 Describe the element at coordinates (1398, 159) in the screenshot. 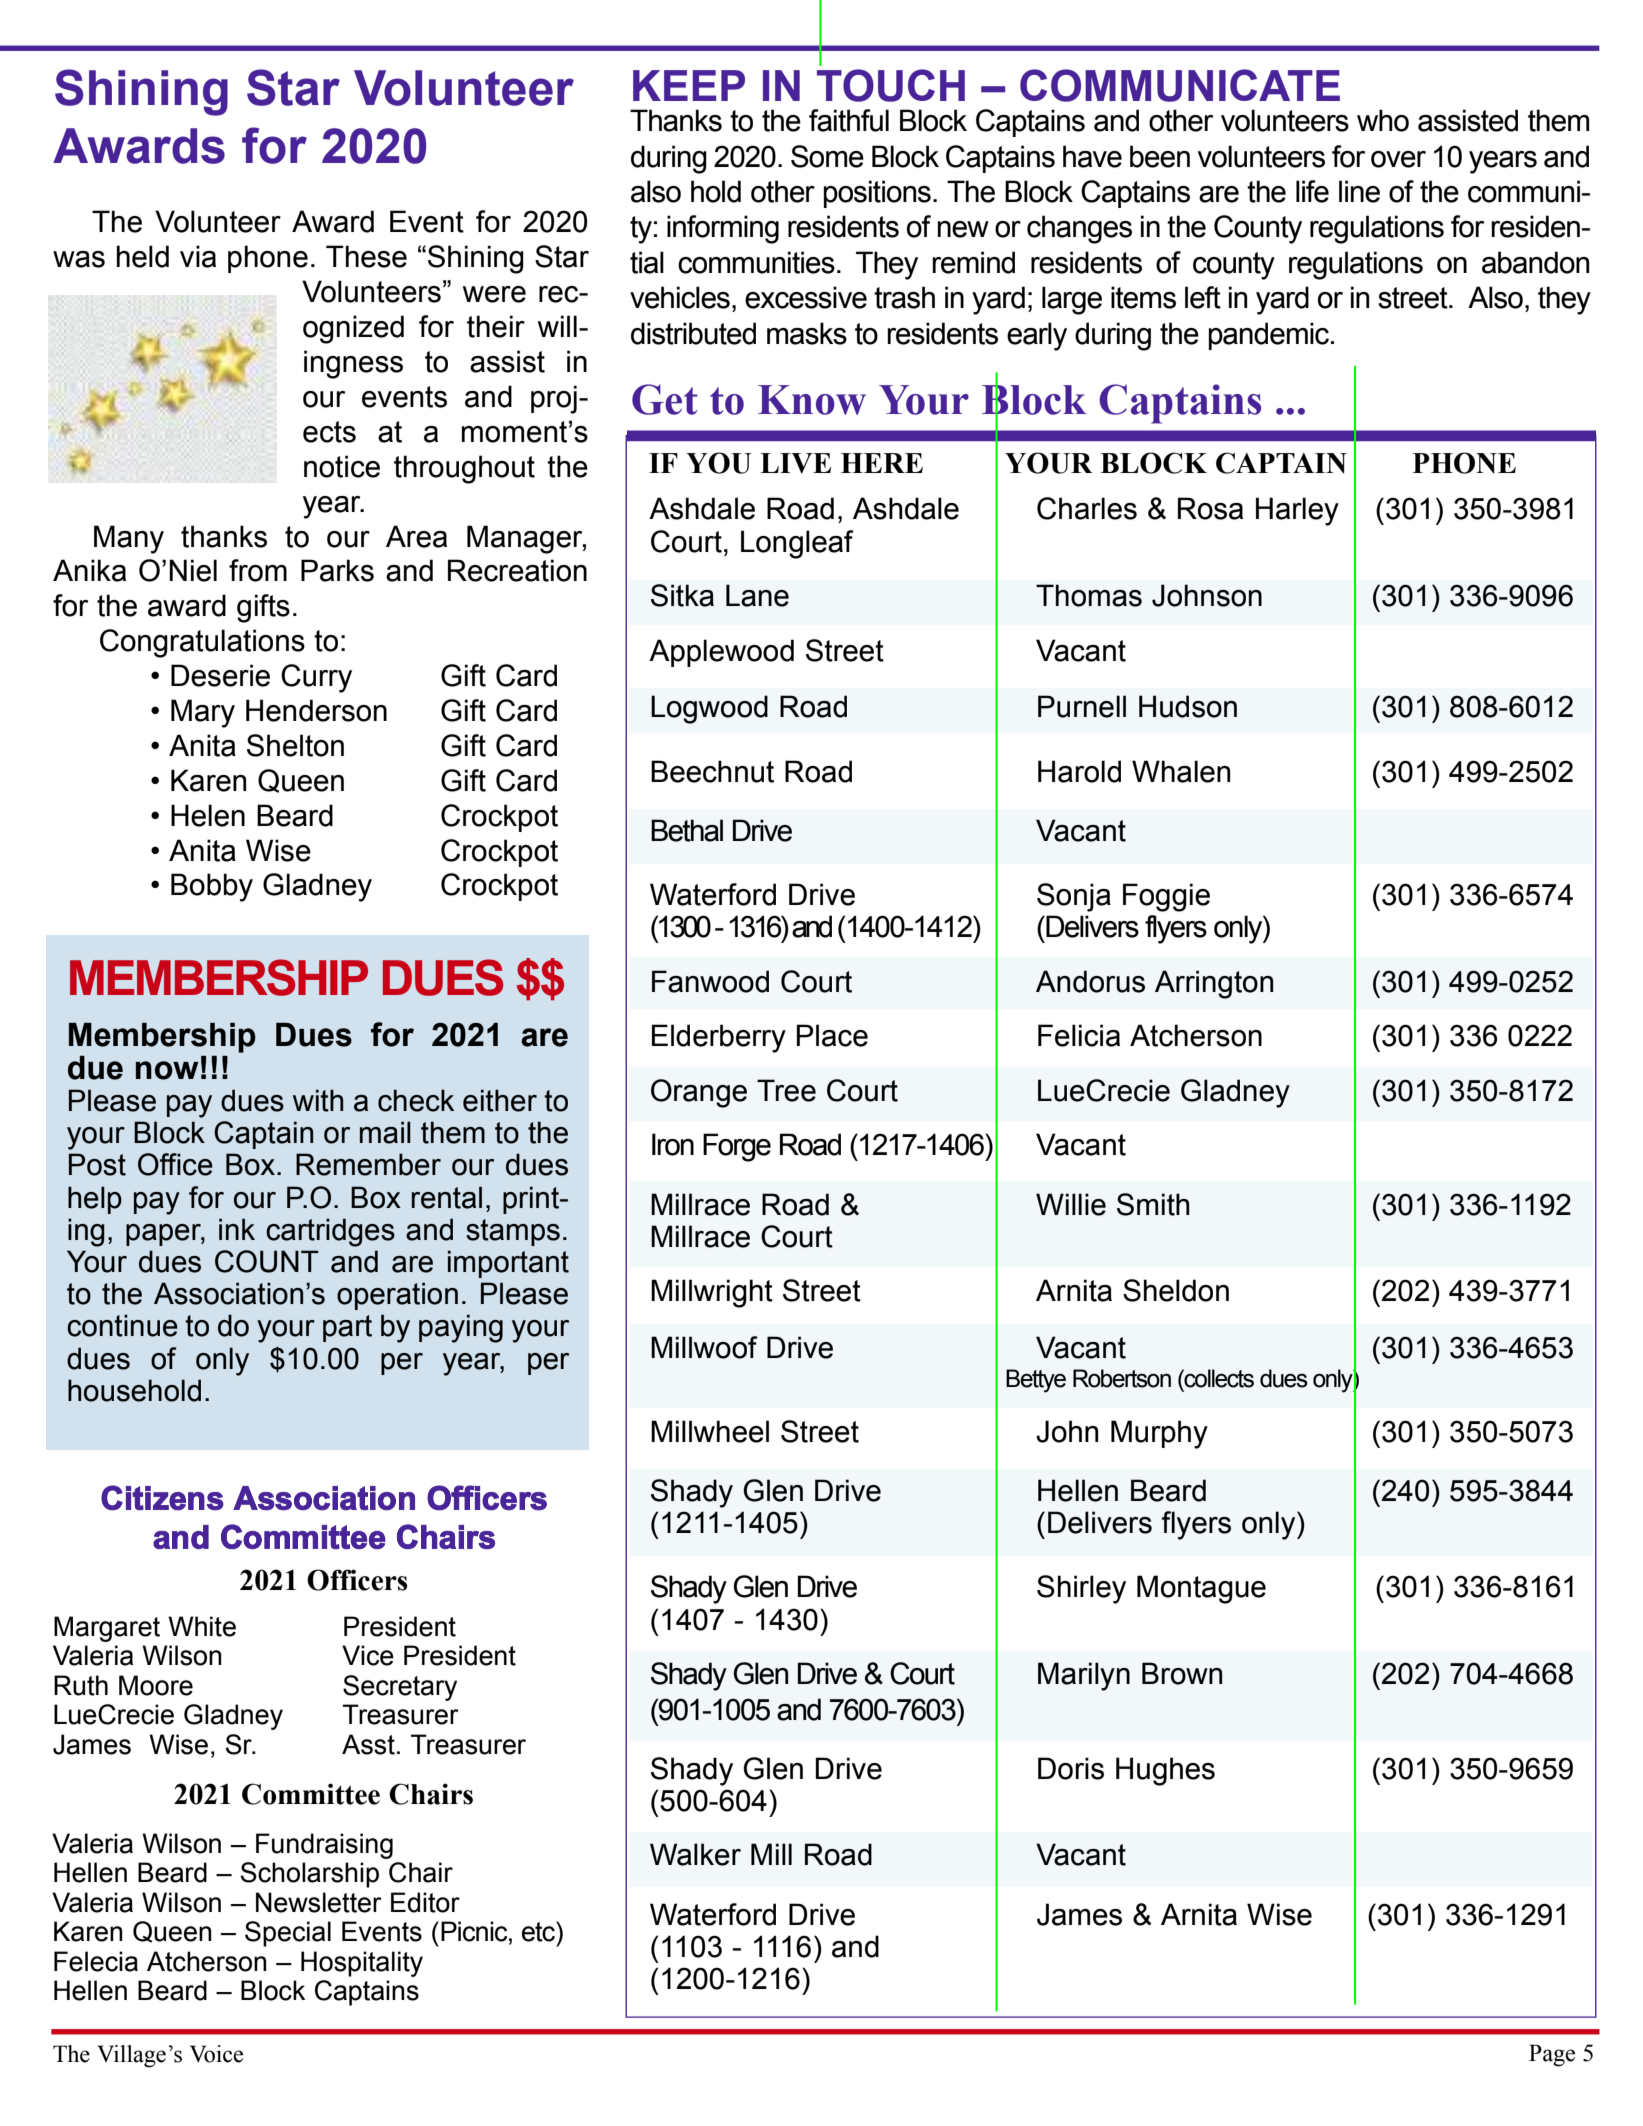

I see `over` at that location.
